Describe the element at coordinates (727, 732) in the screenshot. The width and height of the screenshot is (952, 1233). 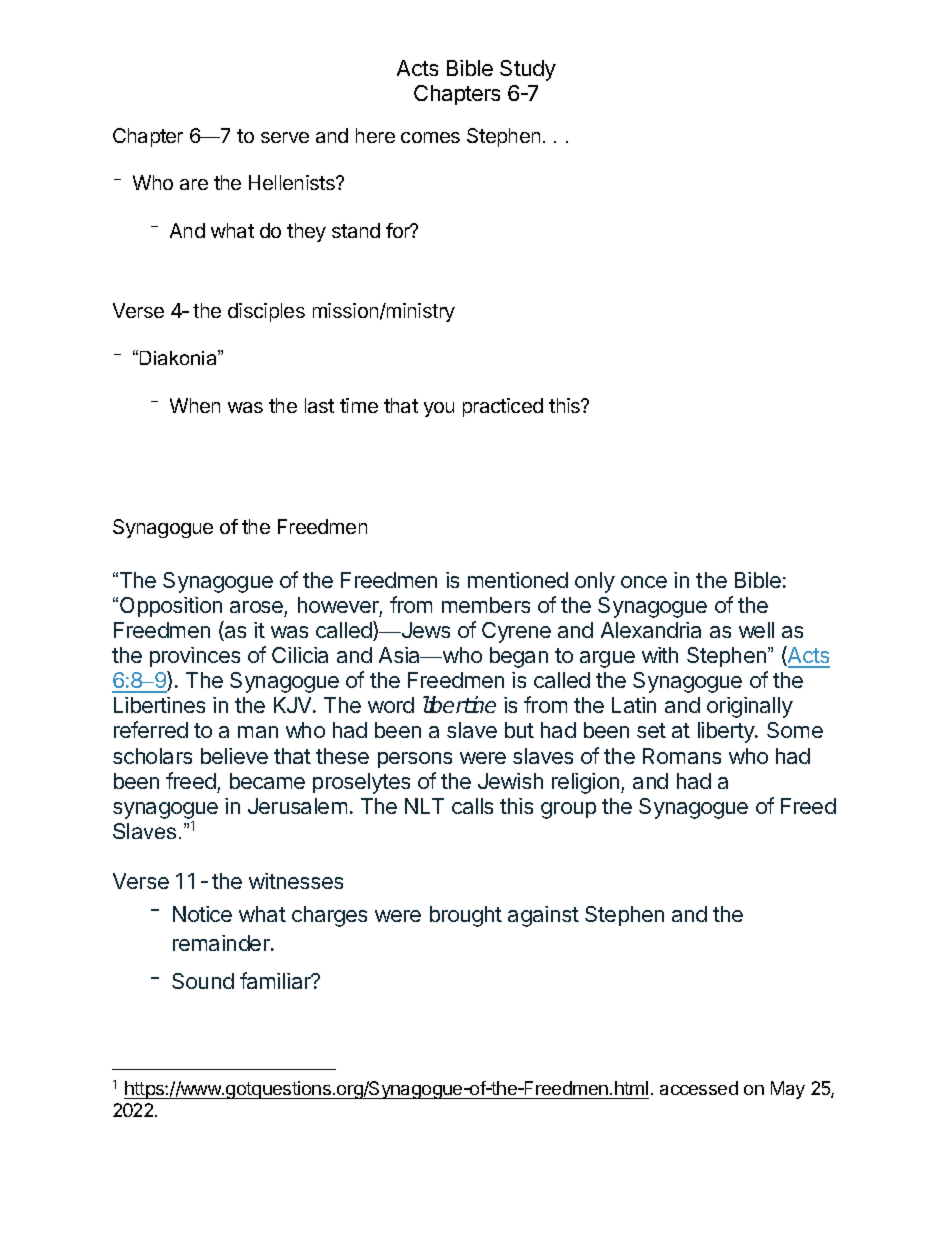
I see `liberty` at that location.
